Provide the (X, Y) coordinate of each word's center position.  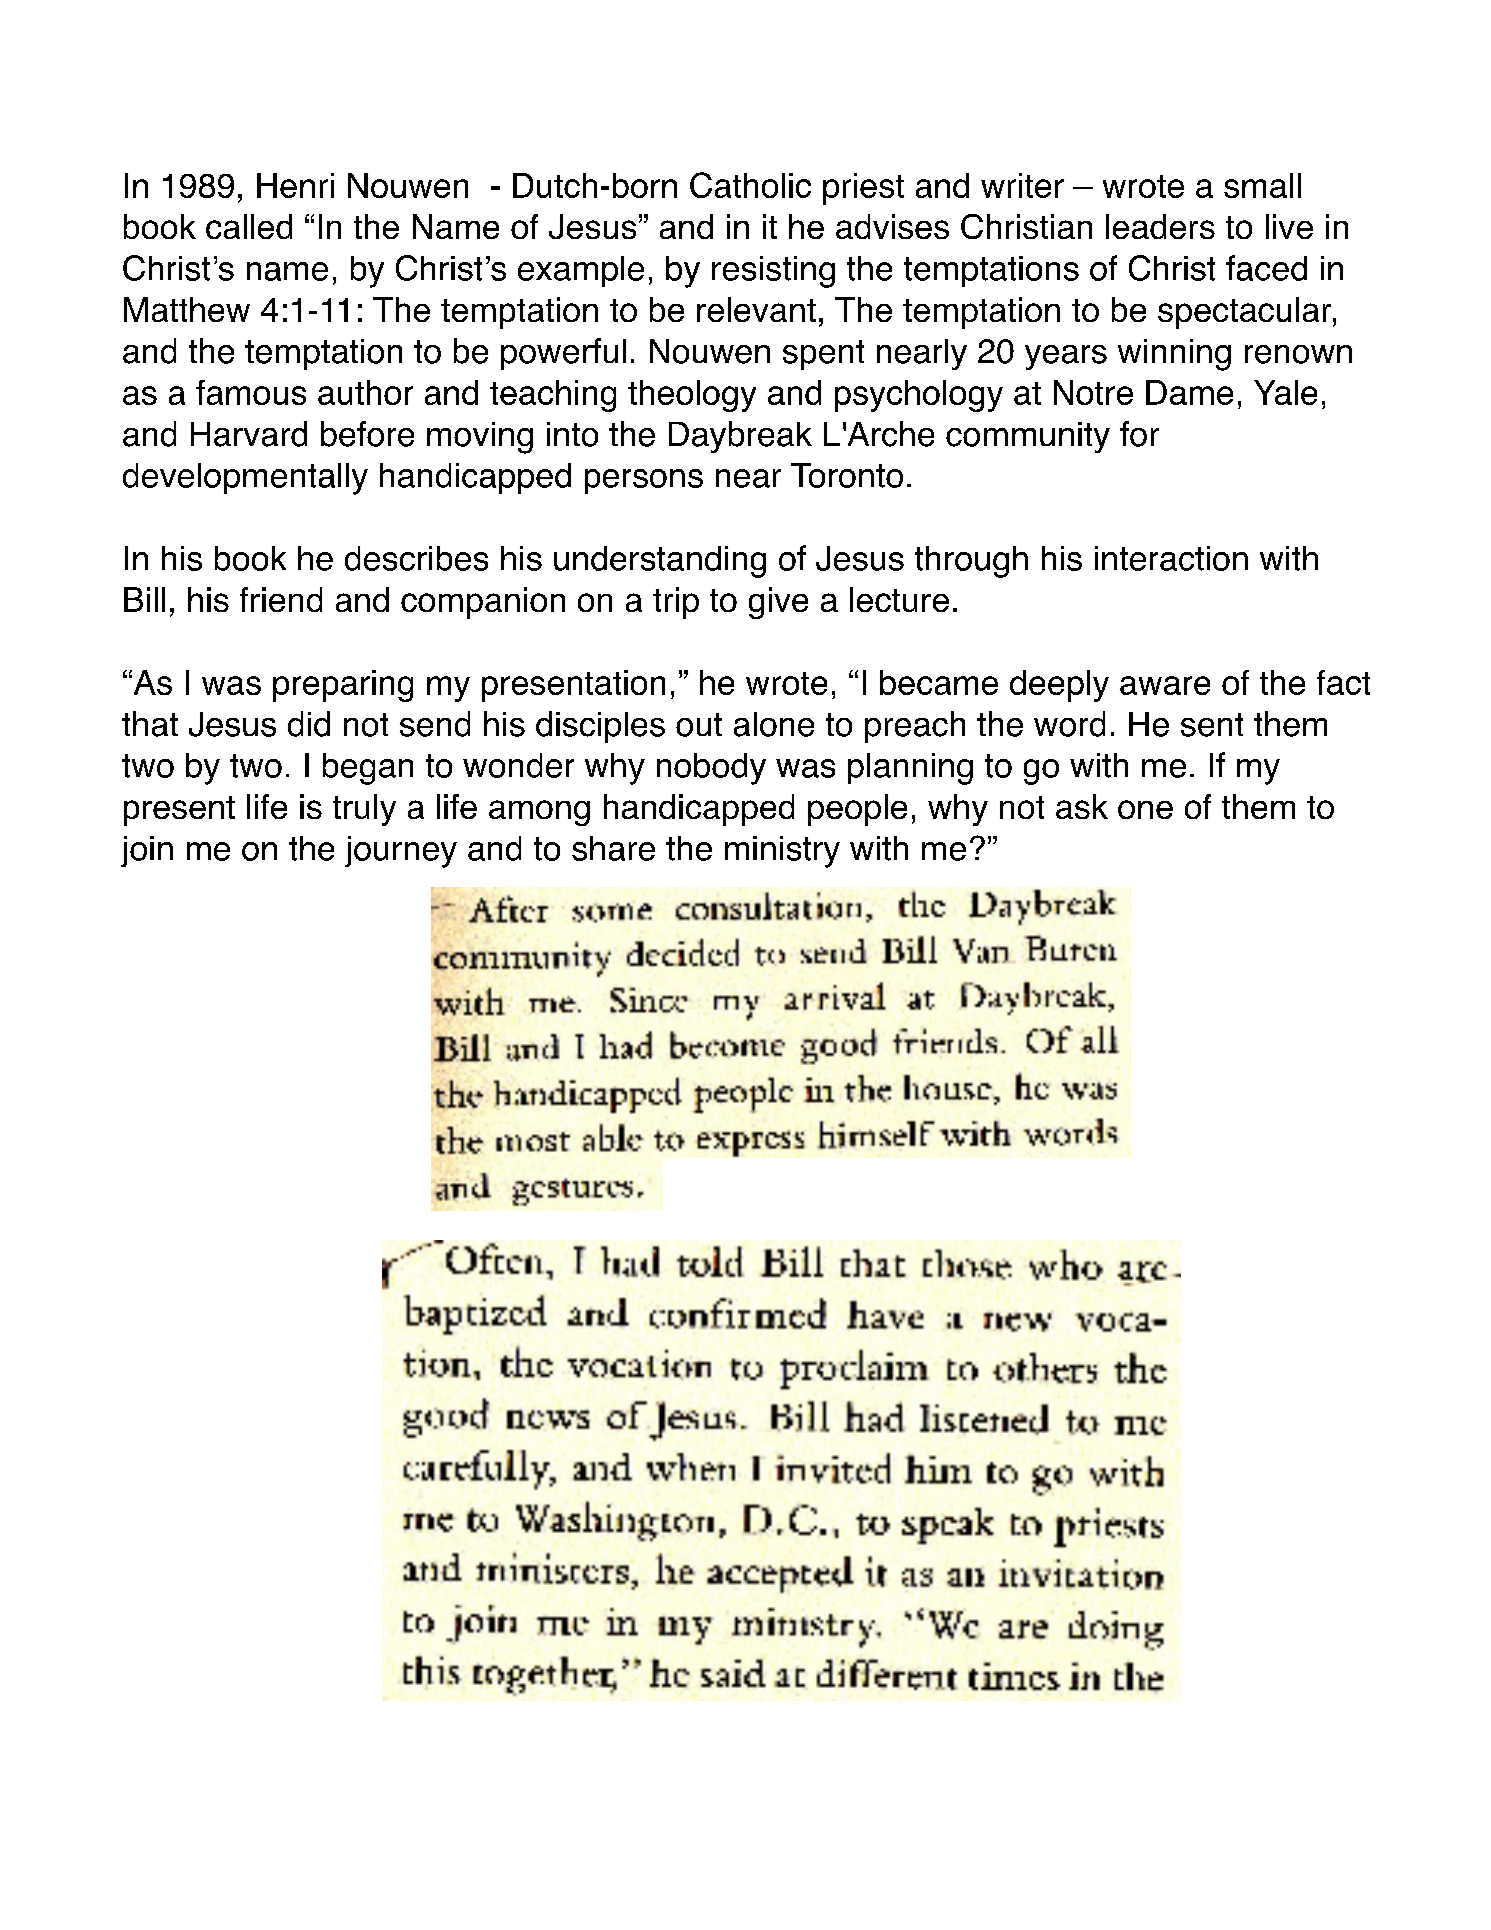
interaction (1171, 558)
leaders (1160, 226)
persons (644, 481)
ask (1082, 806)
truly (364, 810)
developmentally (245, 479)
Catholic (750, 185)
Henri (295, 185)
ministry (782, 852)
